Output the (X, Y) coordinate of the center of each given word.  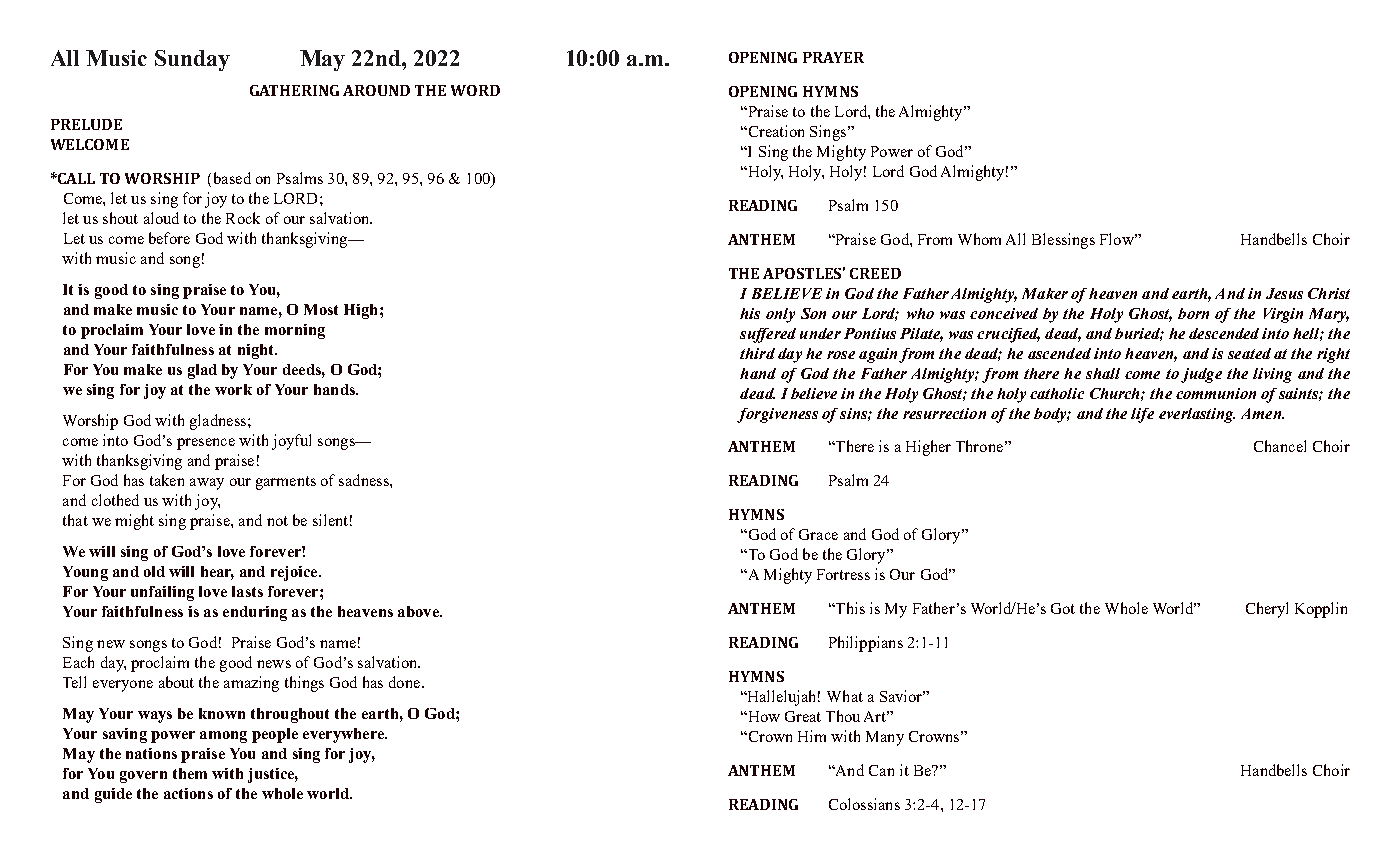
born (1193, 313)
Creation (775, 131)
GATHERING (294, 90)
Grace (818, 534)
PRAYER (833, 57)
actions (188, 793)
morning (295, 331)
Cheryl (1267, 610)
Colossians (864, 804)
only (780, 315)
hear (217, 573)
